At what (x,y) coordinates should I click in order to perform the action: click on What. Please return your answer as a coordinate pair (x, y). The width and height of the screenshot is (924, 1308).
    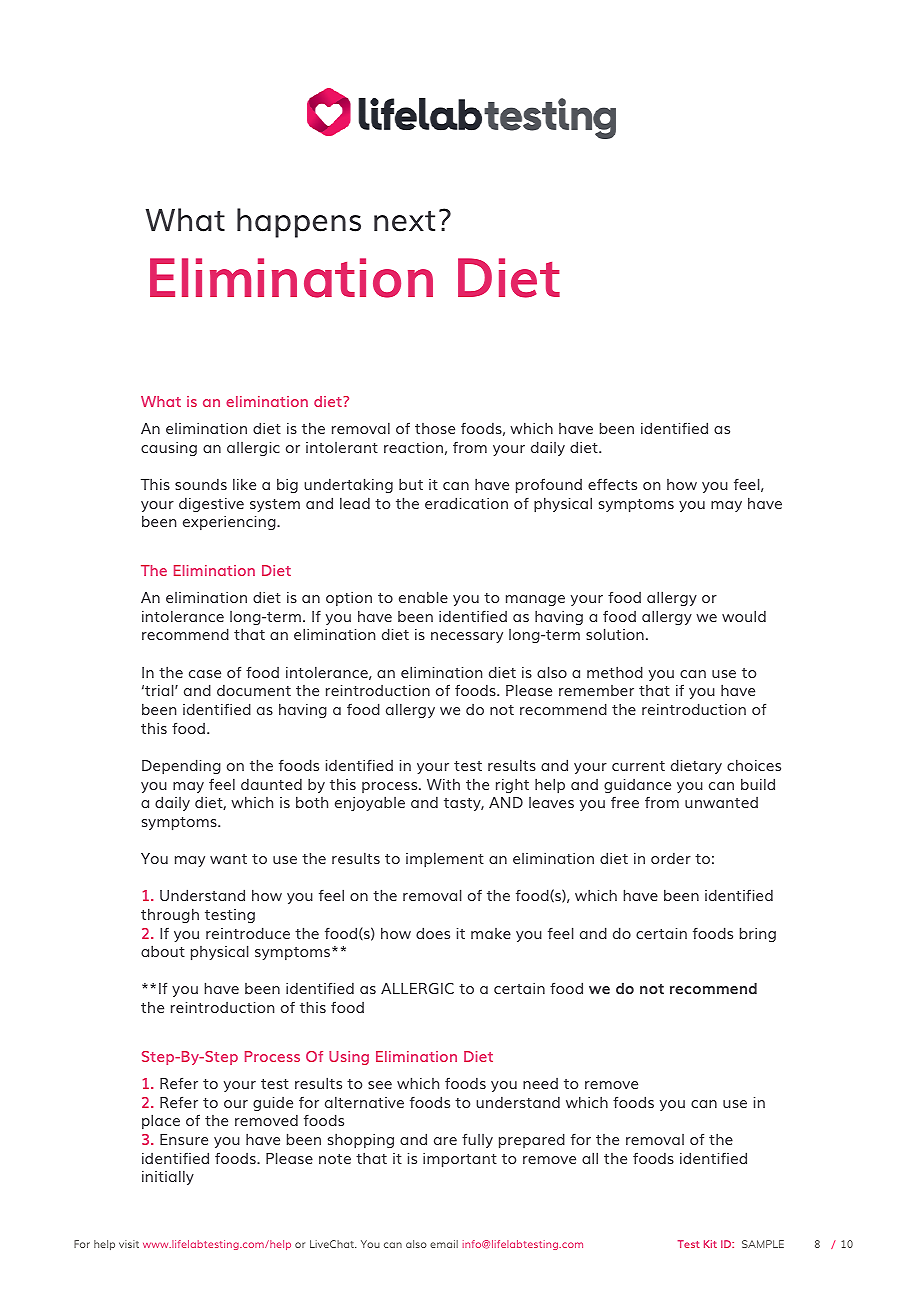
    Looking at the image, I should click on (185, 220).
